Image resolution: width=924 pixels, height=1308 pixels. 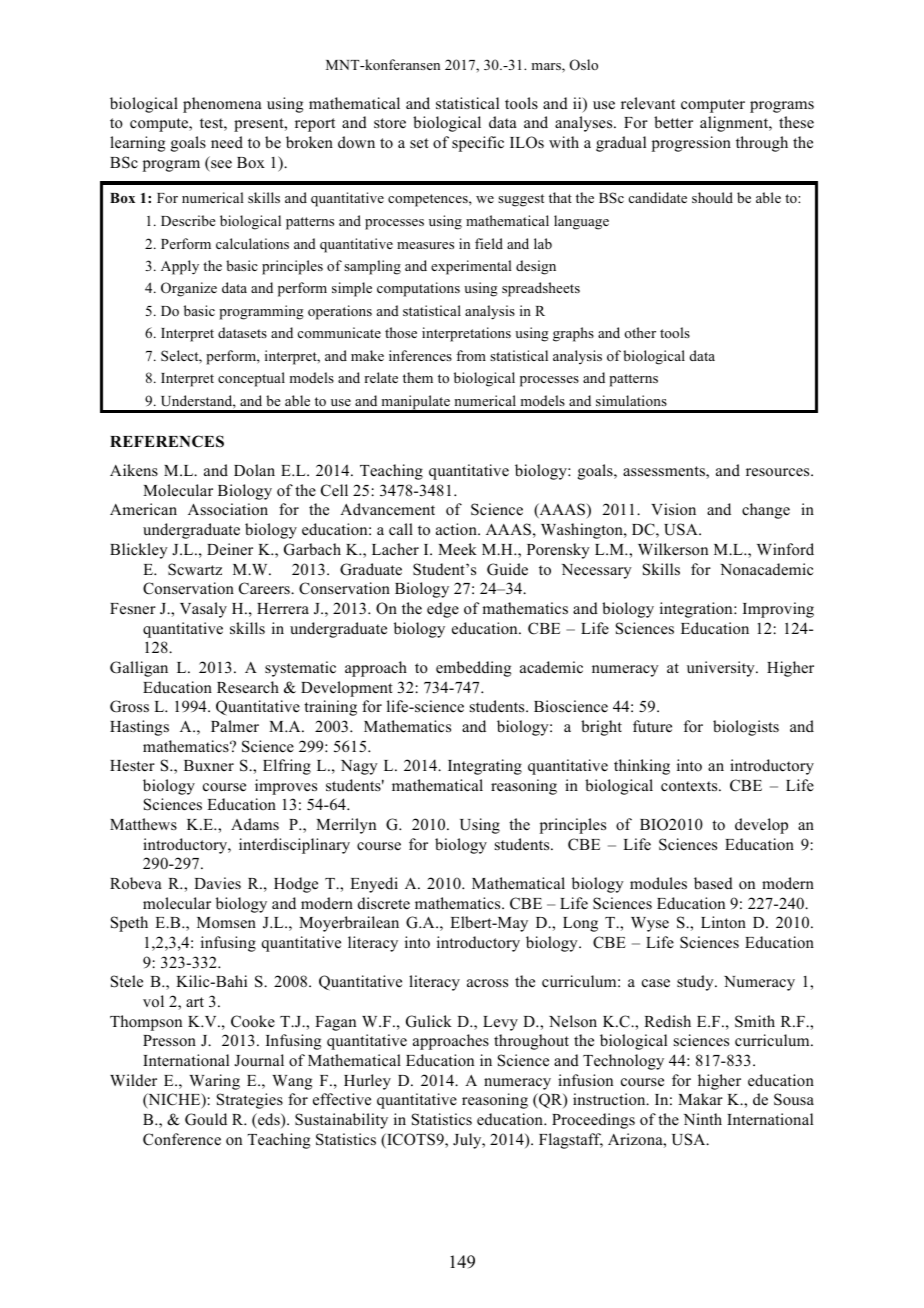 What do you see at coordinates (713, 883) in the screenshot?
I see `based` at bounding box center [713, 883].
